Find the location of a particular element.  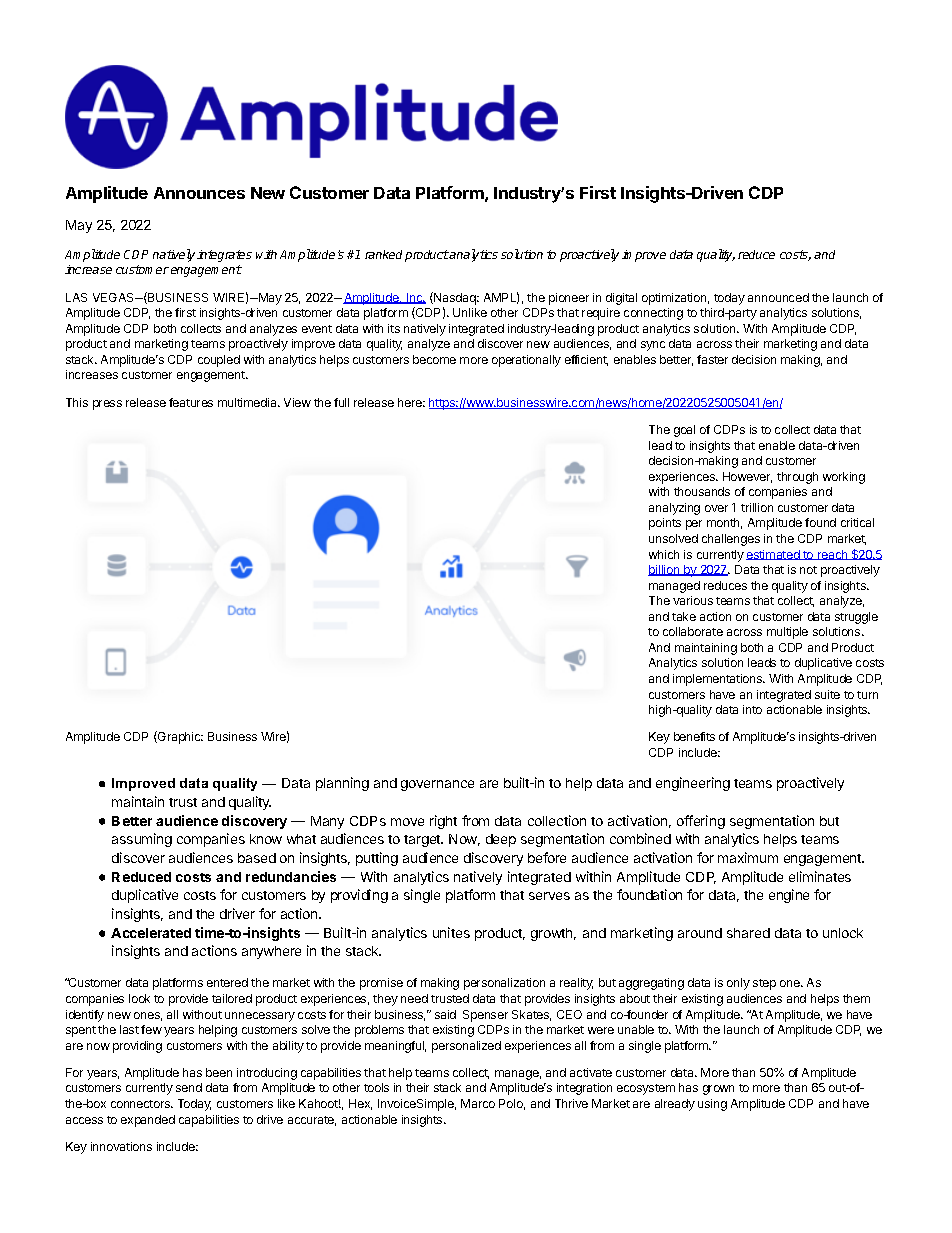

announced is located at coordinates (778, 297).
